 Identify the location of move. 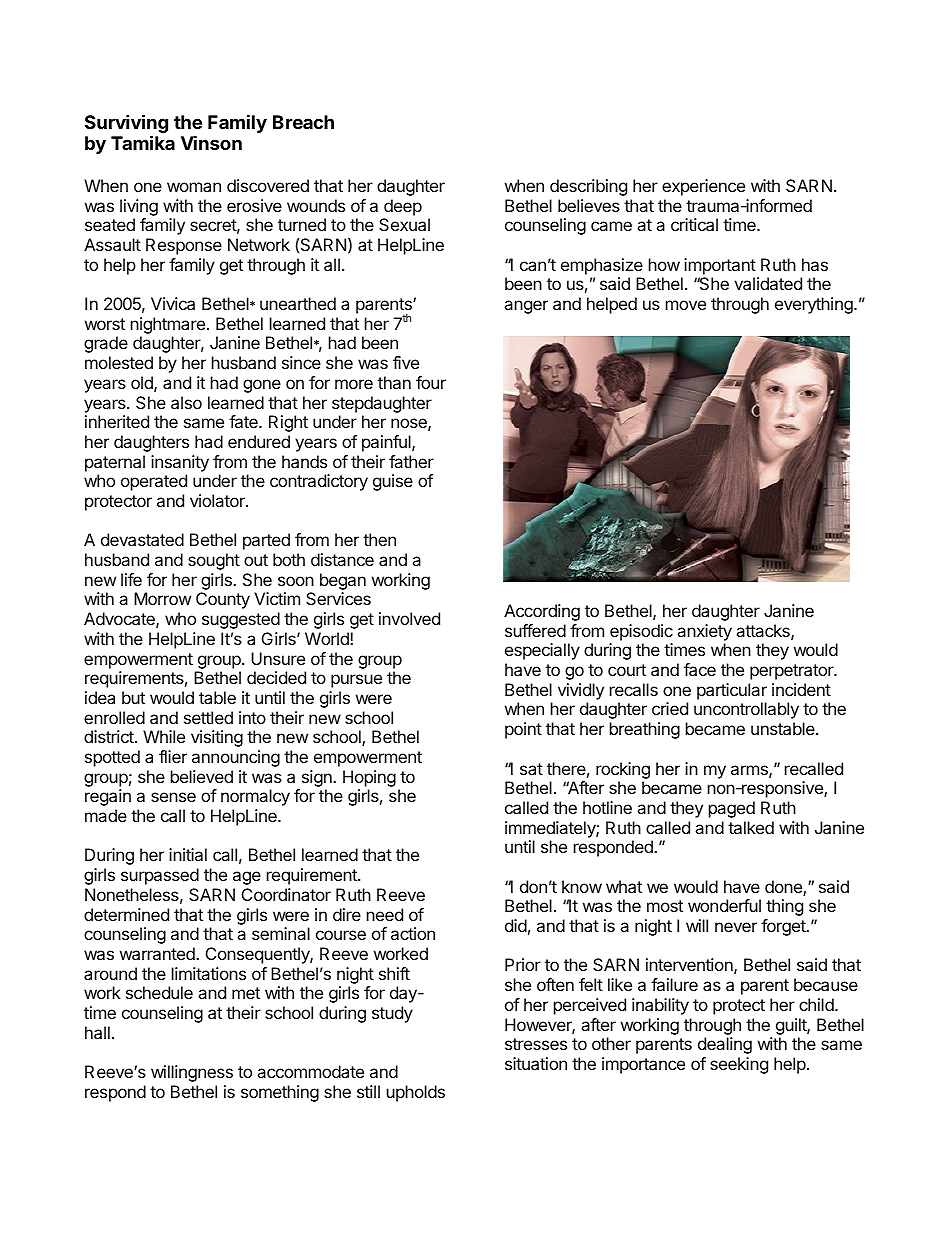
(686, 305).
